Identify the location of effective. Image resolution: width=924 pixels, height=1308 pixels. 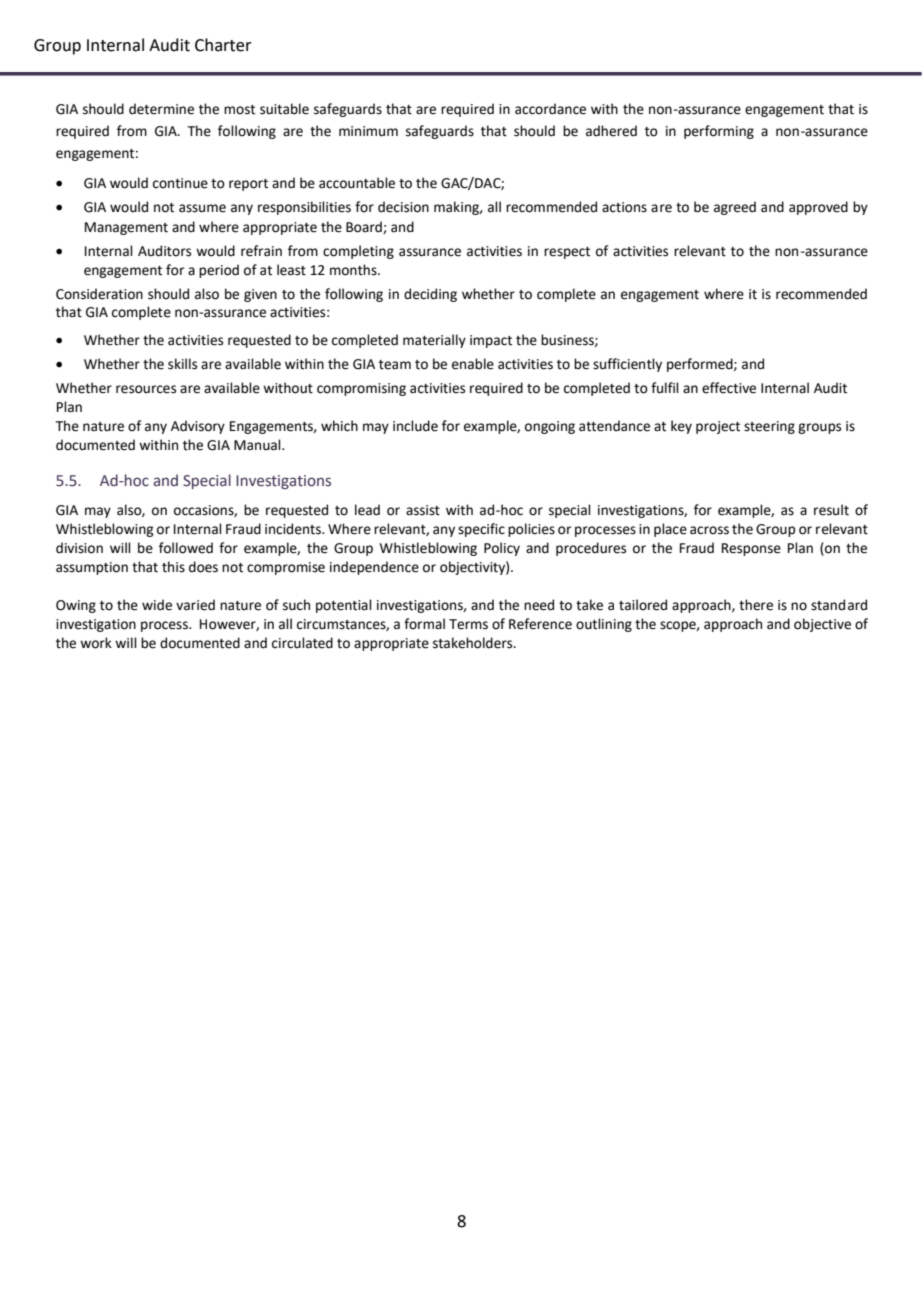
(729, 388).
